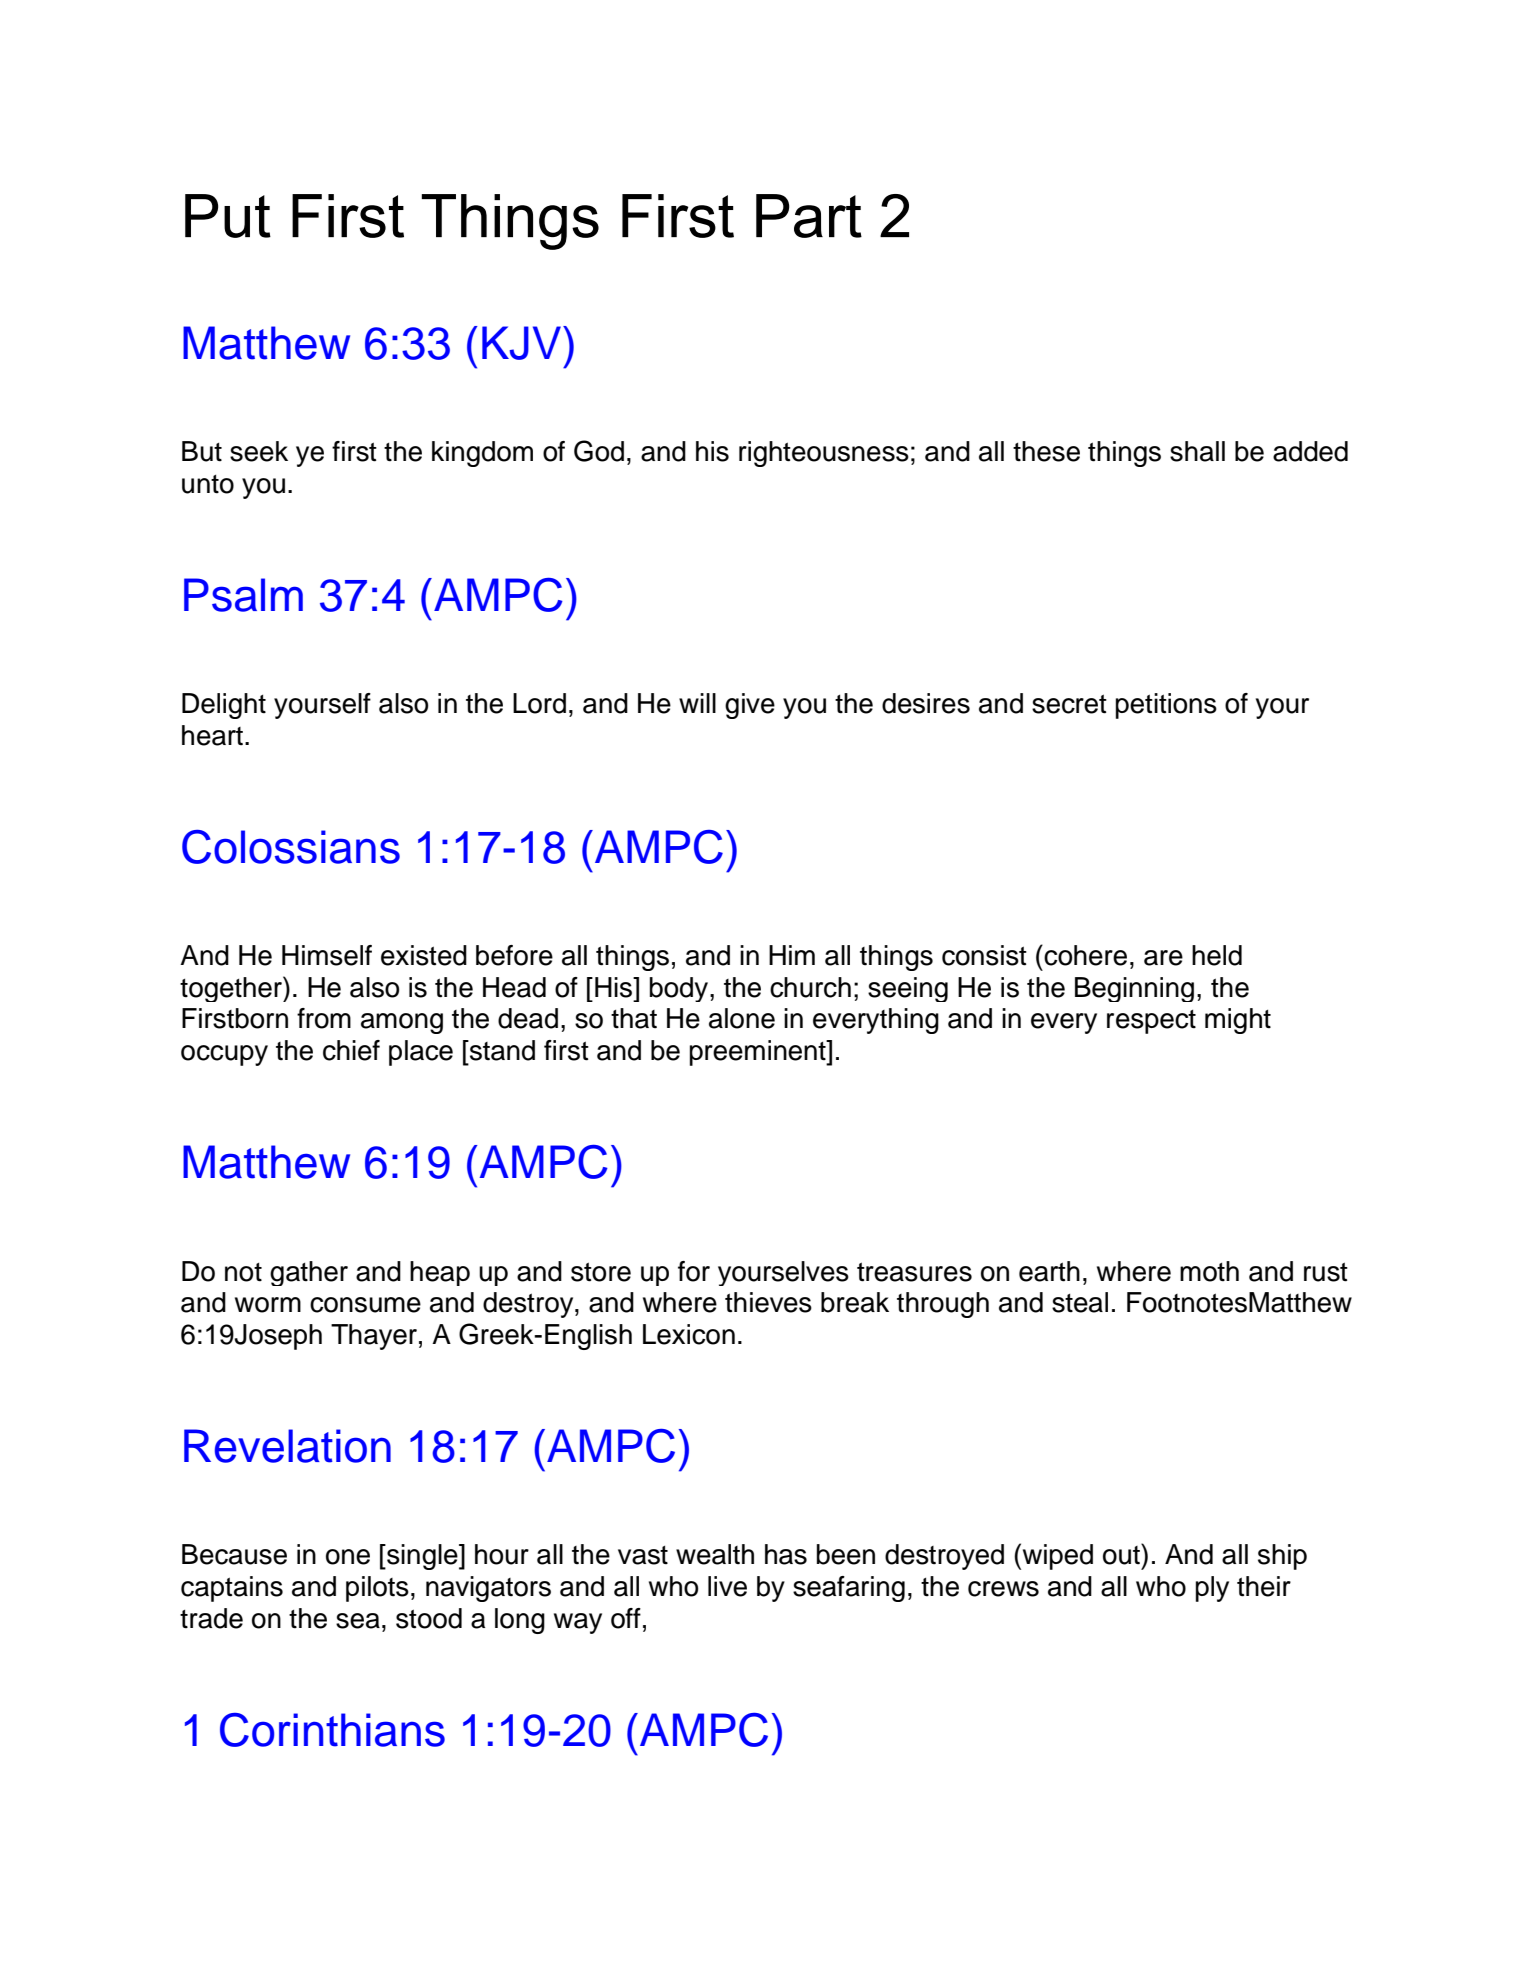 The image size is (1535, 1986). What do you see at coordinates (228, 216) in the screenshot?
I see `Put` at bounding box center [228, 216].
